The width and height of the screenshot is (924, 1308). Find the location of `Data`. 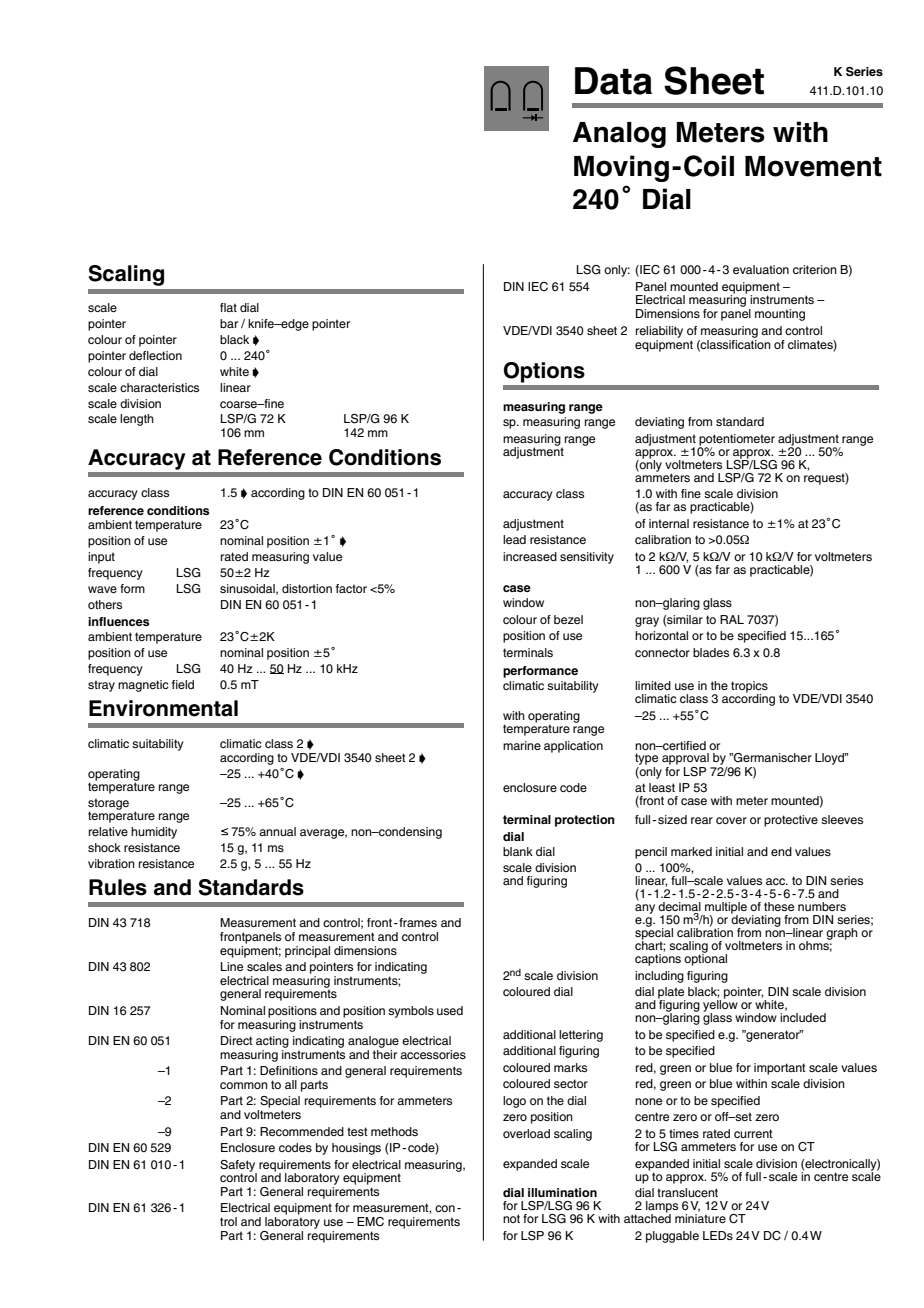

Data is located at coordinates (613, 81).
